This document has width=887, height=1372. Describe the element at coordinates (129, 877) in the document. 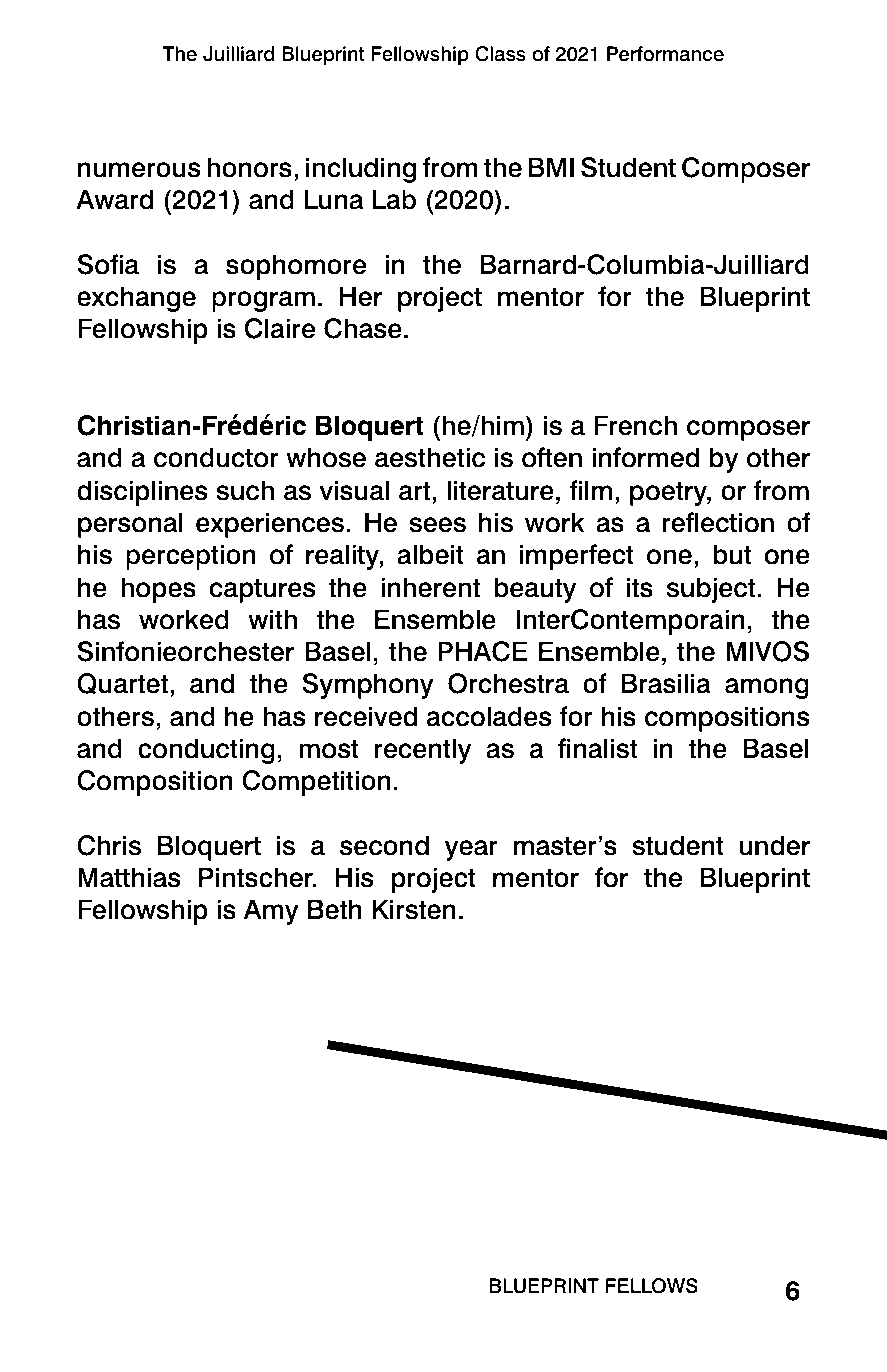

I see `Matthias` at that location.
